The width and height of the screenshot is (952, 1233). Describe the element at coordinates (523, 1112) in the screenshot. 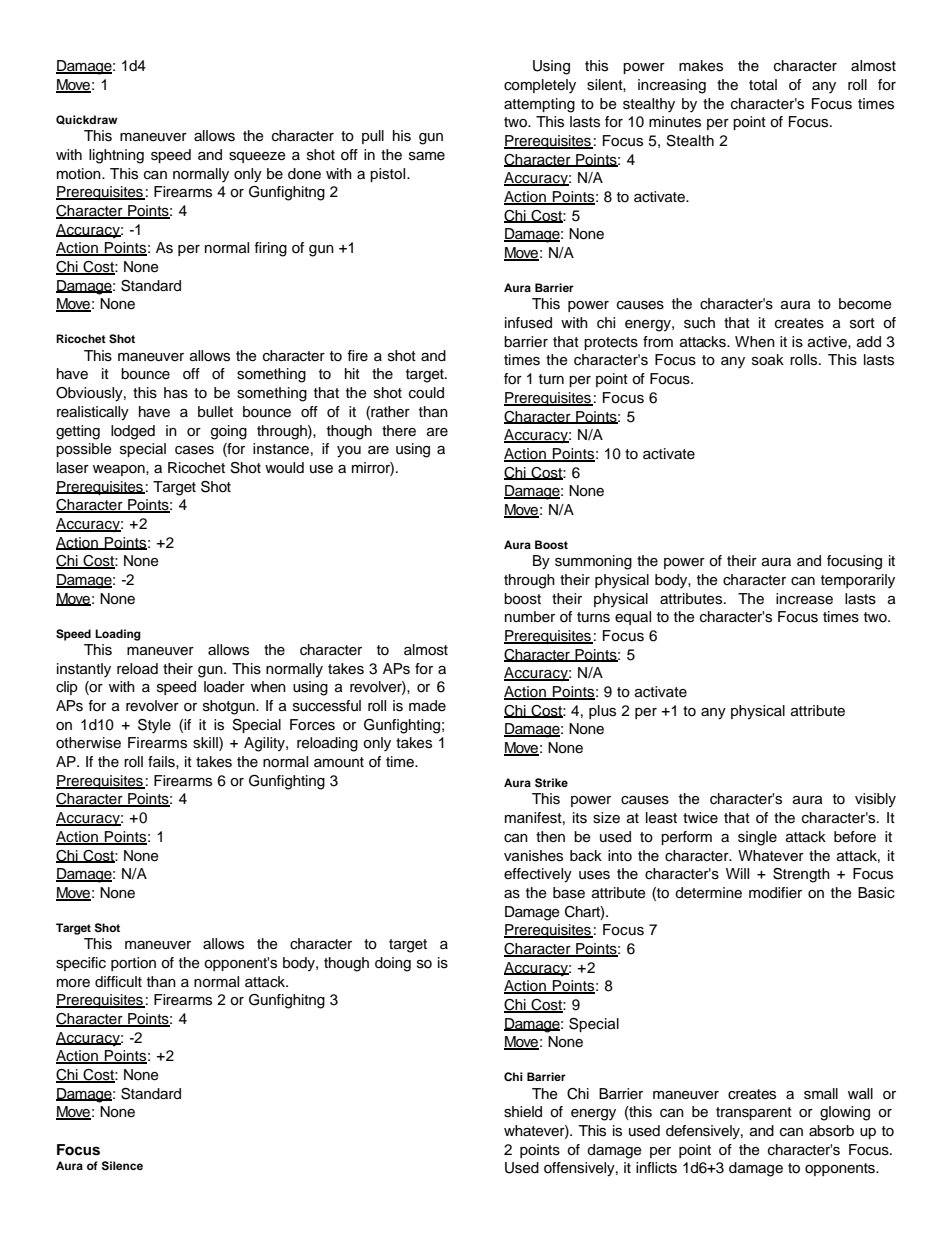

I see `shield` at that location.
